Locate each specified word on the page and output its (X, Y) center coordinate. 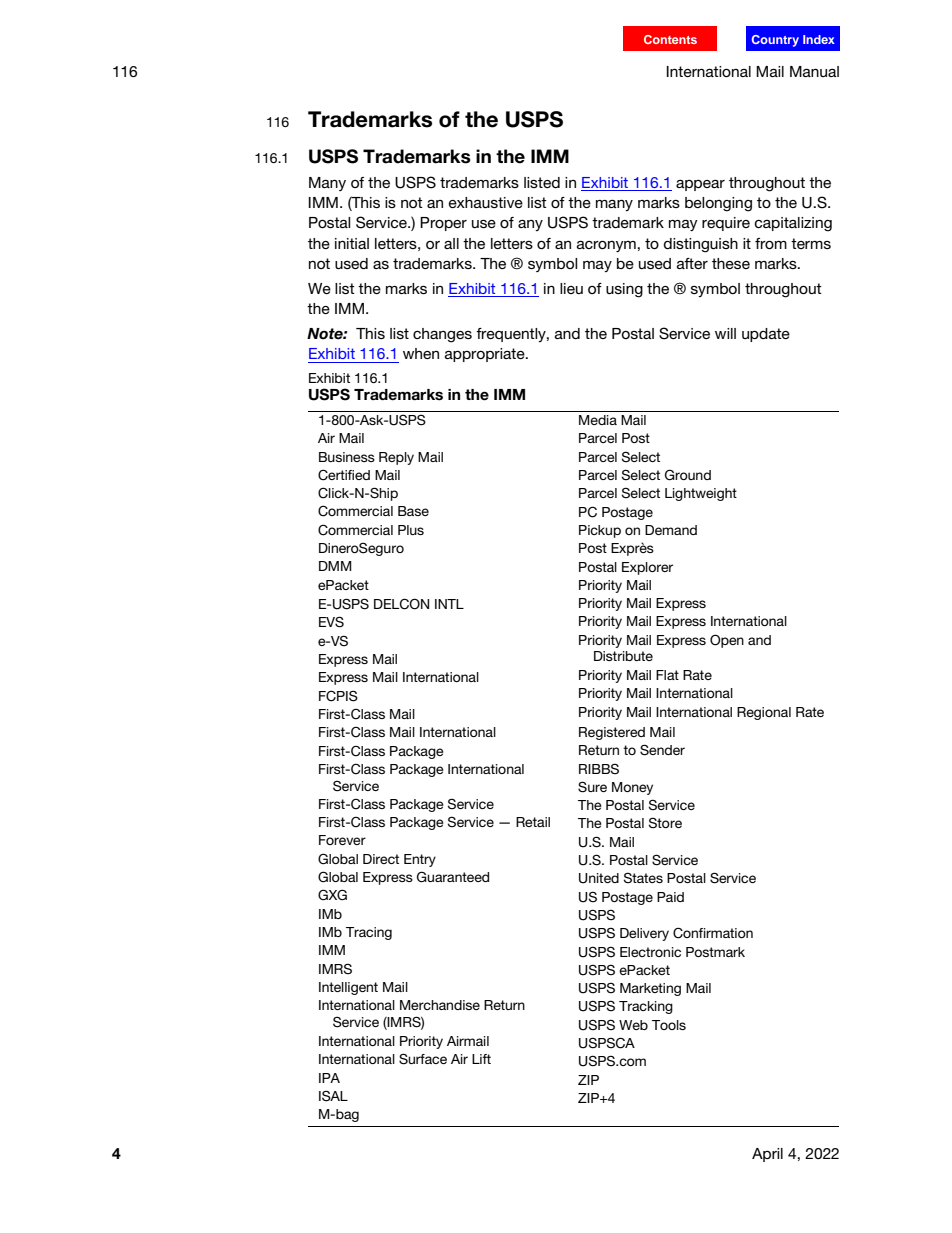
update (766, 335)
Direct (381, 859)
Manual (814, 71)
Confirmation (713, 933)
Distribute (623, 656)
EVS (331, 622)
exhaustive (486, 202)
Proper (443, 224)
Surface (423, 1059)
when (421, 353)
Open (727, 641)
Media (598, 420)
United (599, 878)
